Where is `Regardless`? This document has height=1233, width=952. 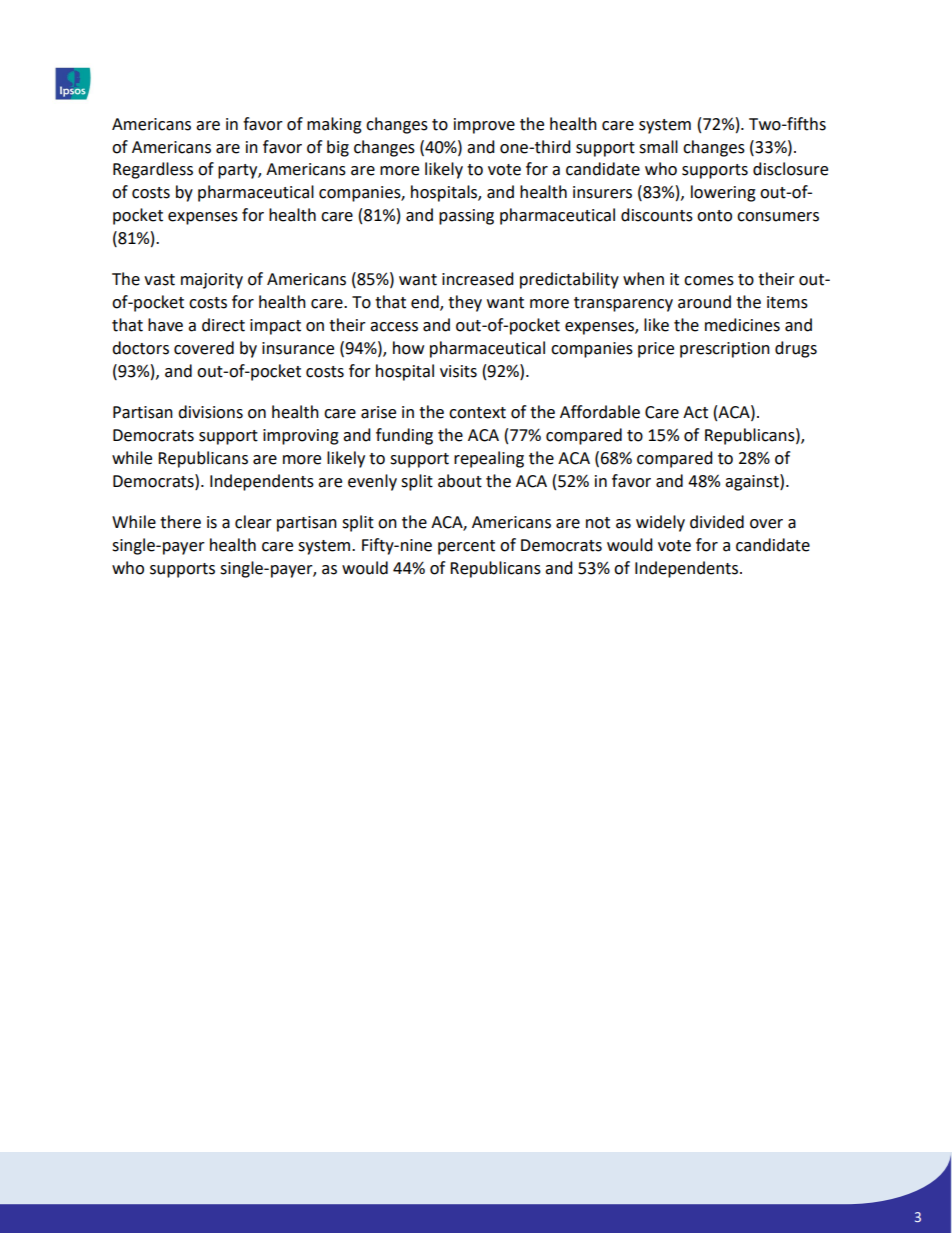
Regardless is located at coordinates (153, 170).
